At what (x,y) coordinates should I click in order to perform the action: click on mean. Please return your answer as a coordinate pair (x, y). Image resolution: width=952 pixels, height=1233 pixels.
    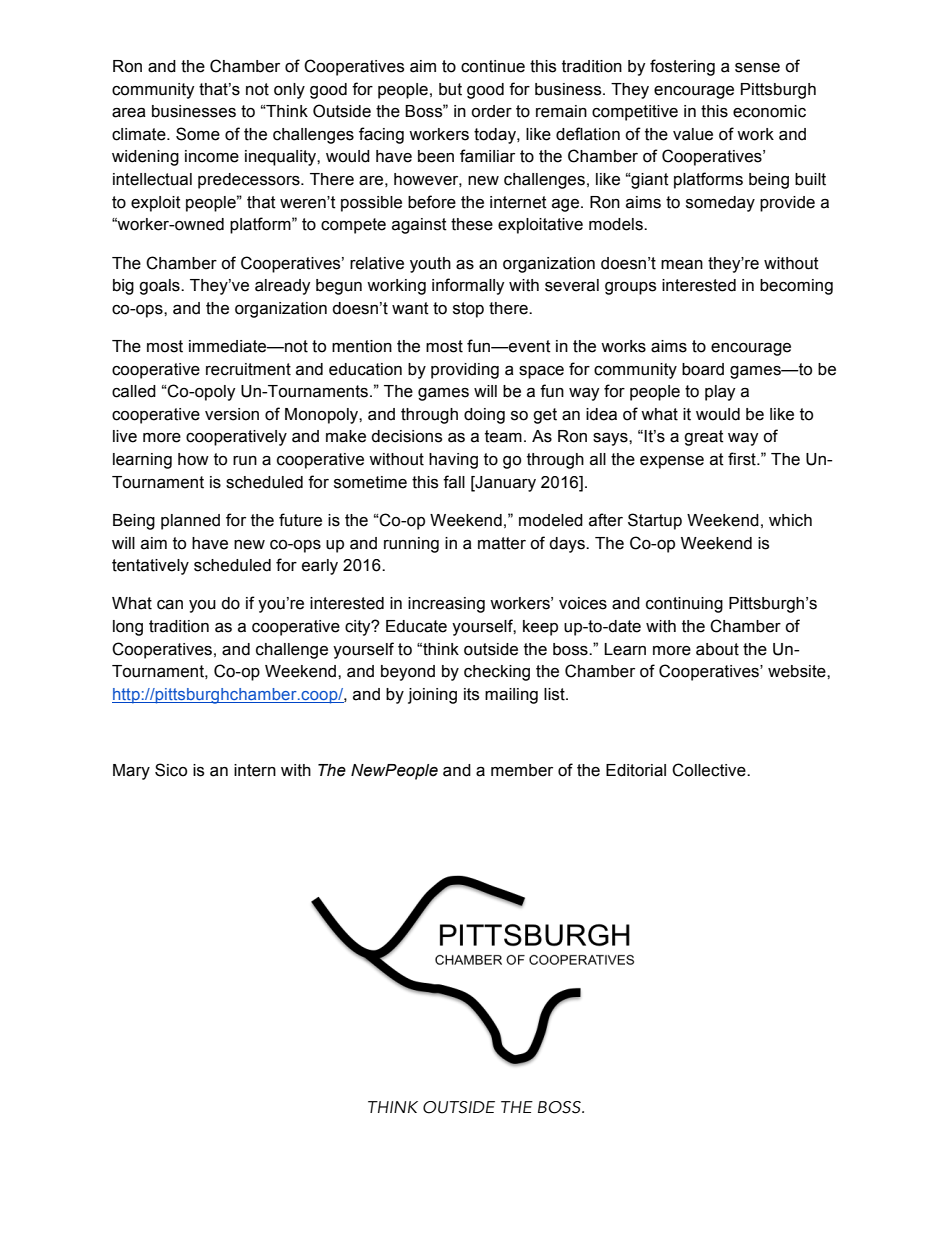
    Looking at the image, I should click on (682, 265).
